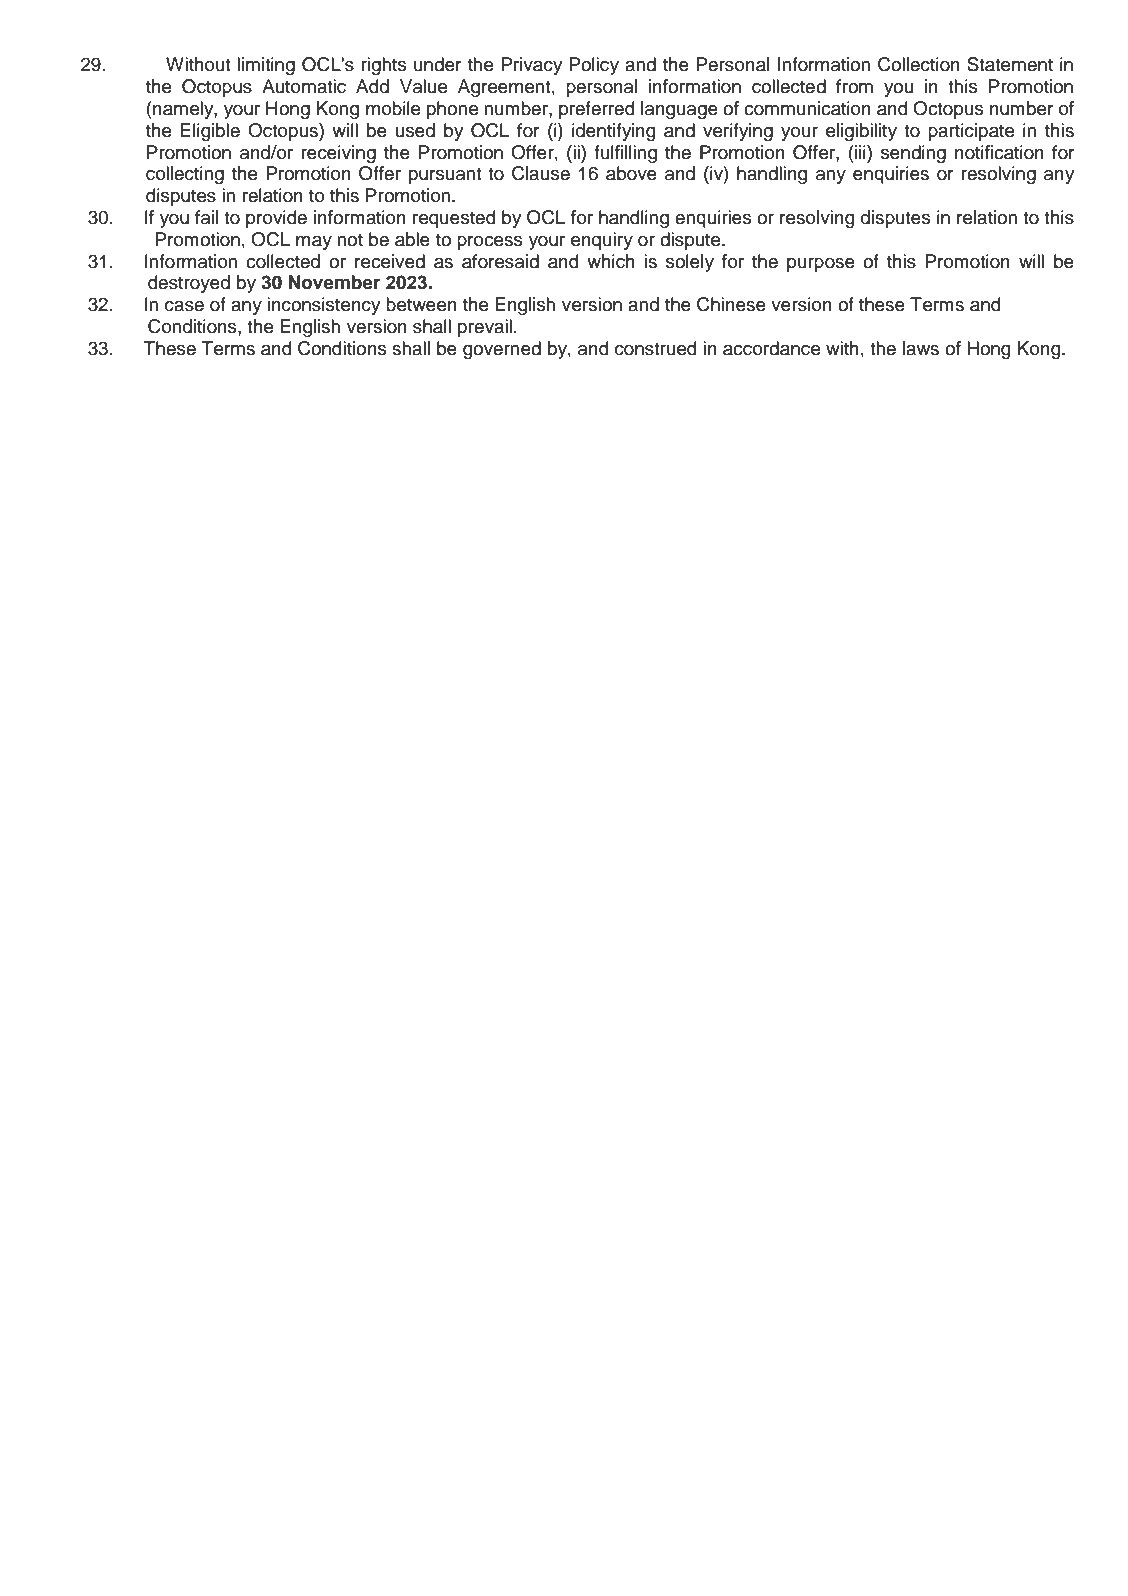 Image resolution: width=1128 pixels, height=1596 pixels. Describe the element at coordinates (913, 154) in the image. I see `sending` at that location.
